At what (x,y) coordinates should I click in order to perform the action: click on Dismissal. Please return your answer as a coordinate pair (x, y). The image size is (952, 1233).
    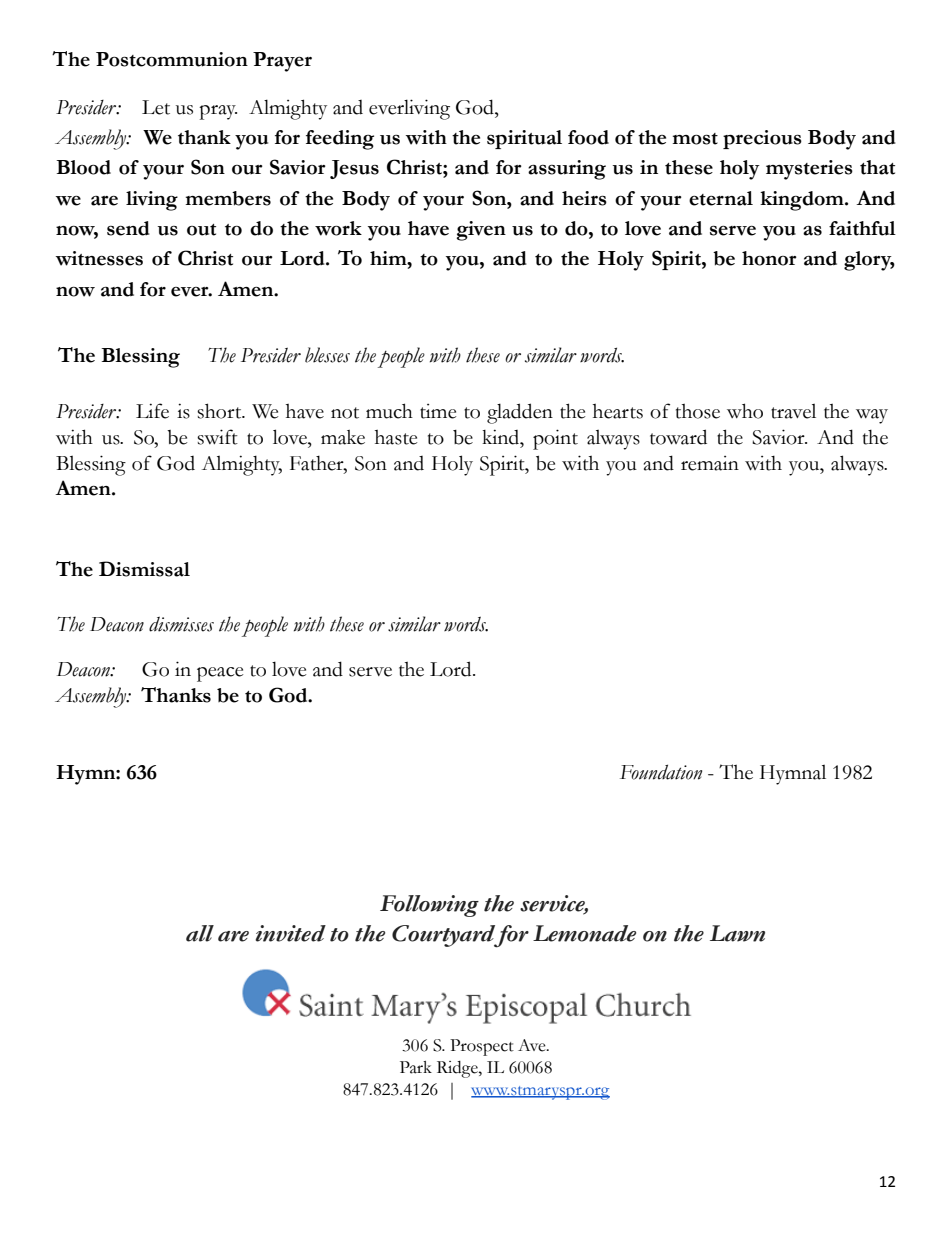
    Looking at the image, I should click on (144, 569).
